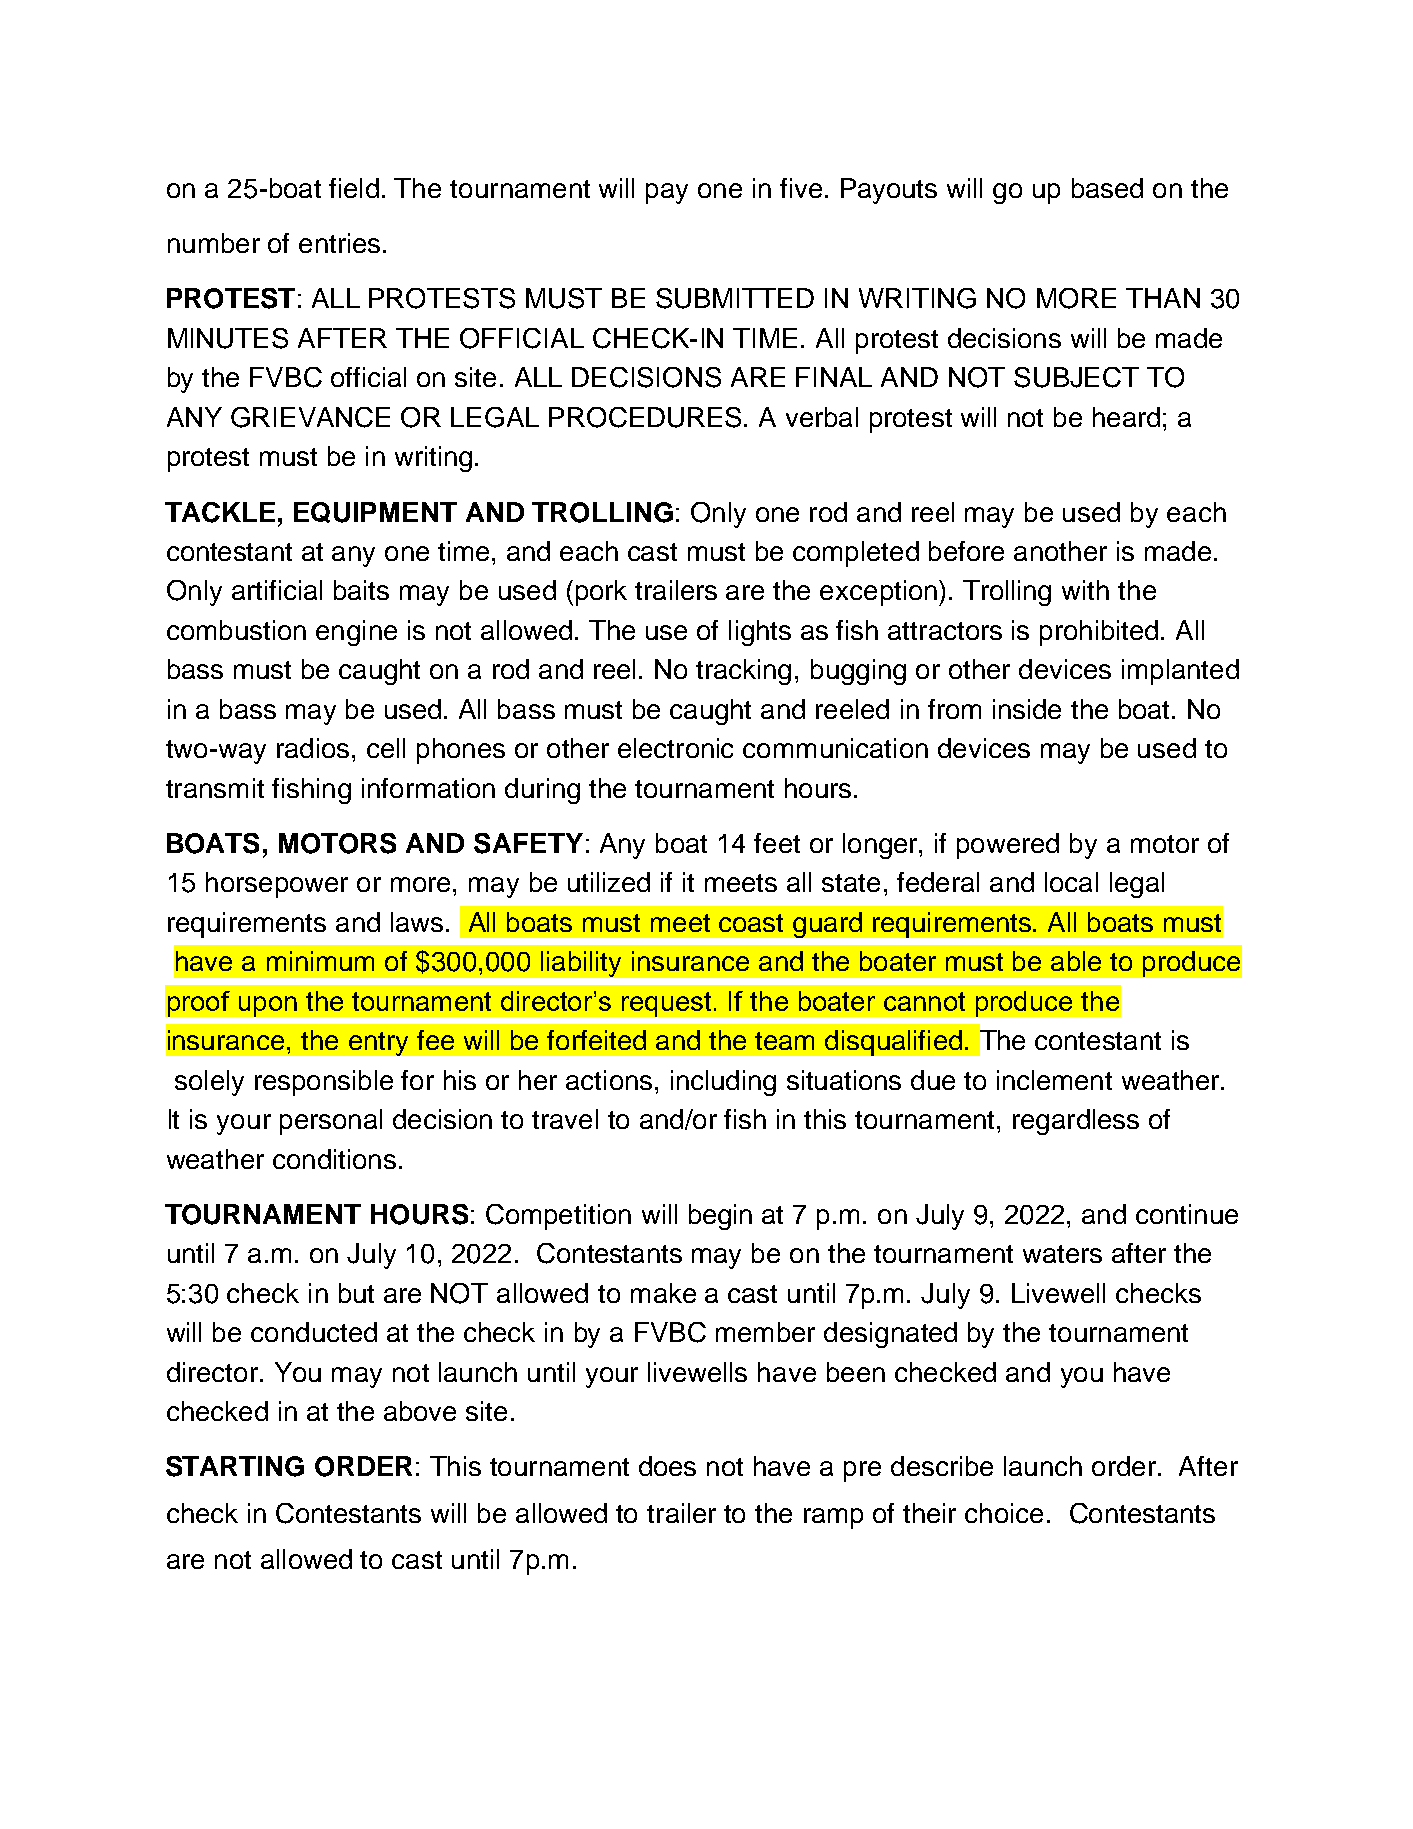  What do you see at coordinates (1004, 1513) in the document?
I see `choice` at bounding box center [1004, 1513].
